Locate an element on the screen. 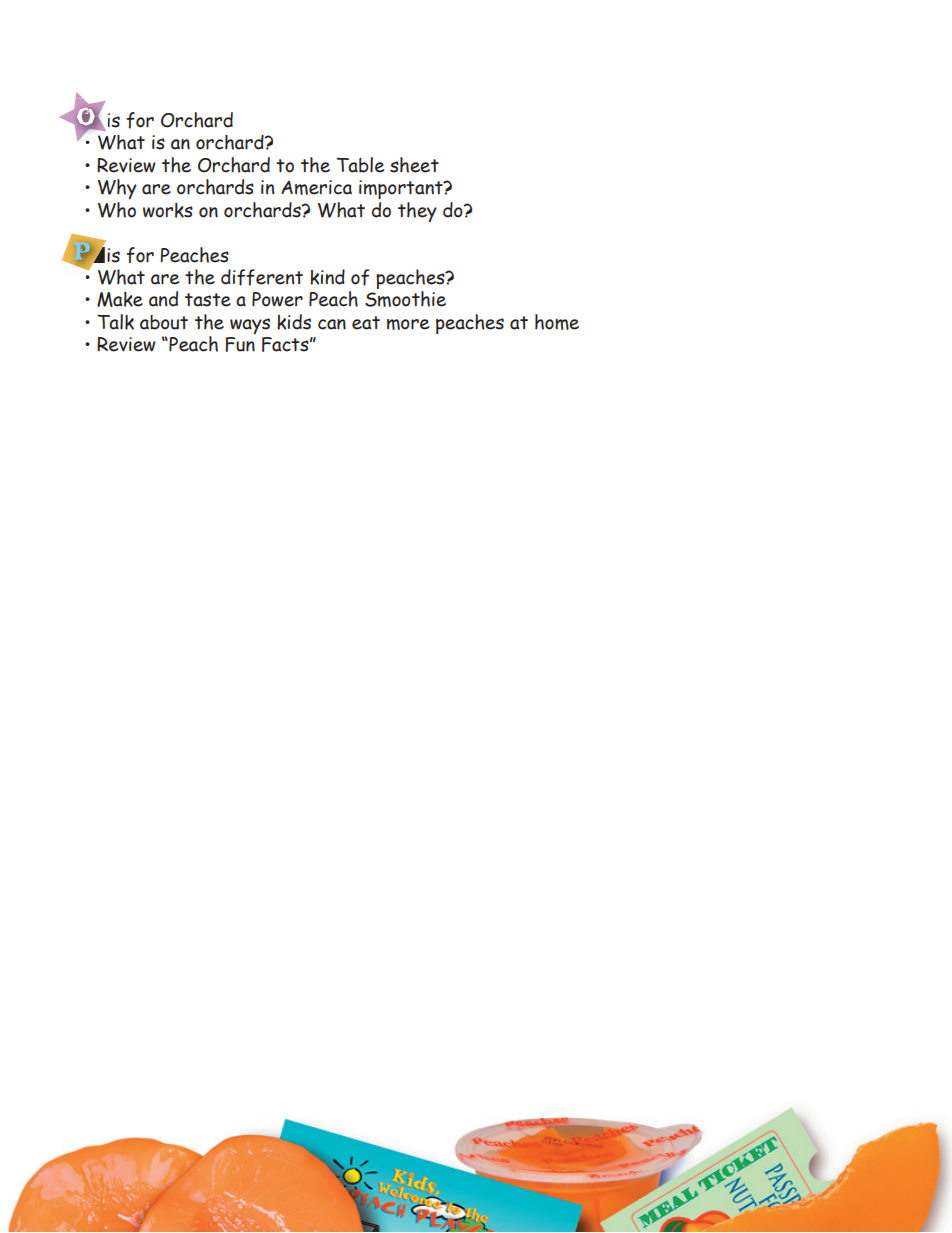 This screenshot has width=952, height=1233. home is located at coordinates (557, 322).
